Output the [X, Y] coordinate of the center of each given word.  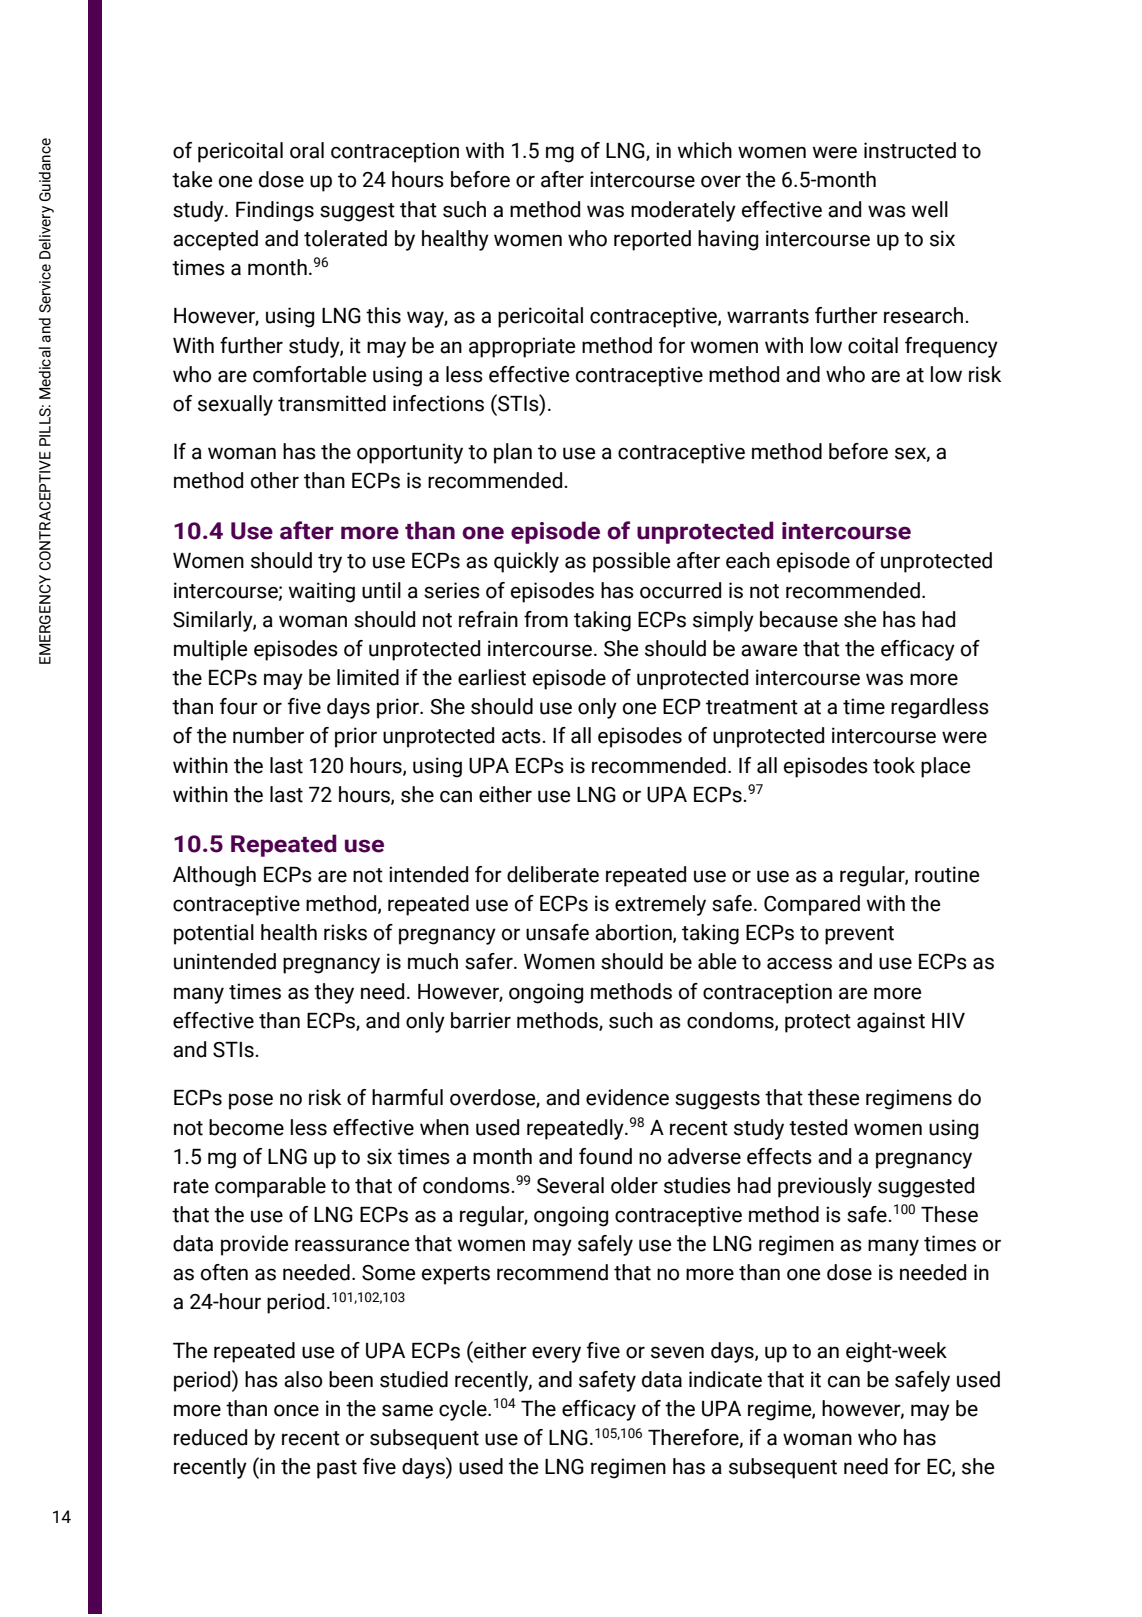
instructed [910, 150]
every [556, 1354]
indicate [725, 1379]
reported [652, 240]
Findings [275, 211]
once [296, 1410]
